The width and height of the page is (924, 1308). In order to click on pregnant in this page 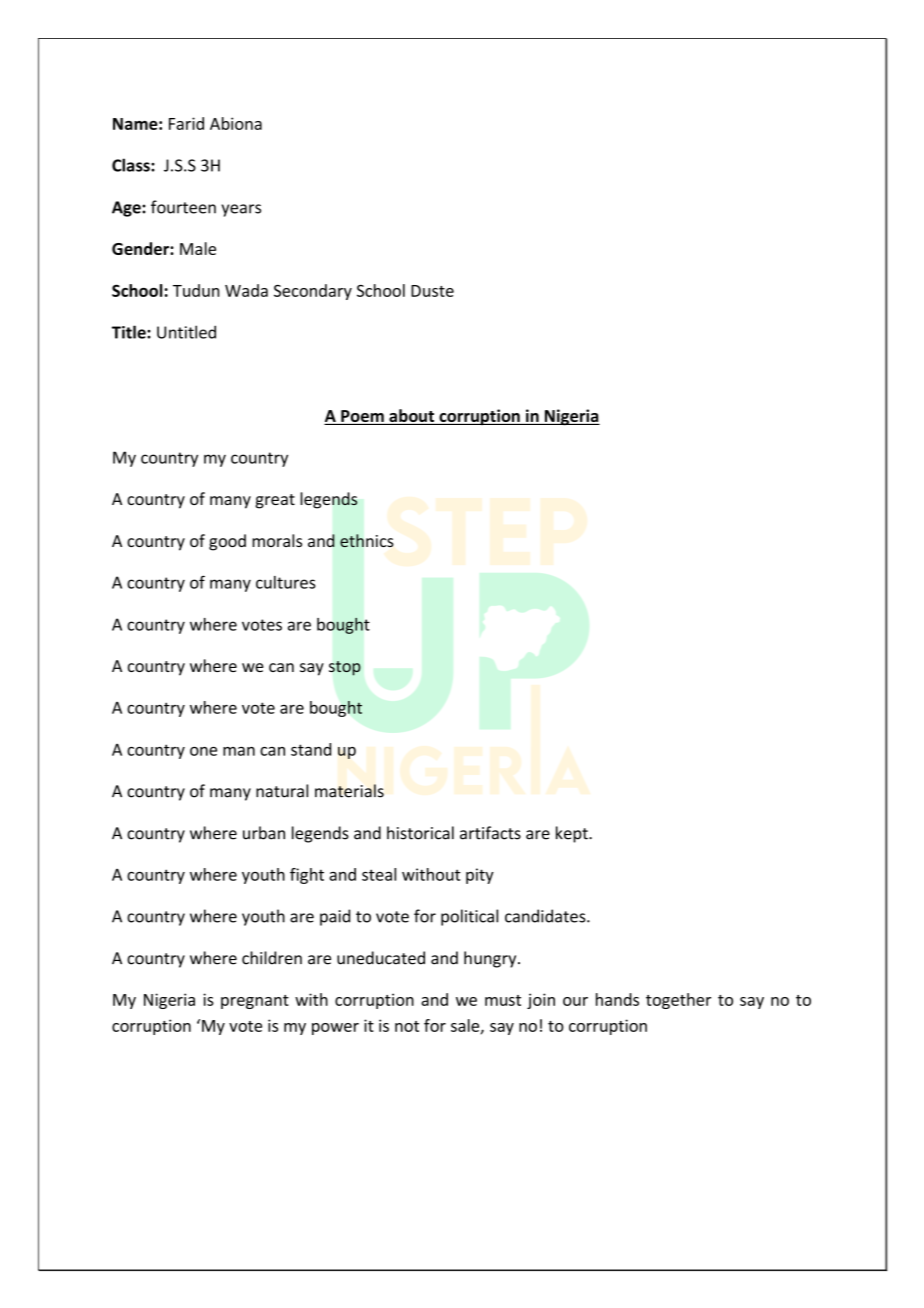, I will do `click(255, 1002)`.
